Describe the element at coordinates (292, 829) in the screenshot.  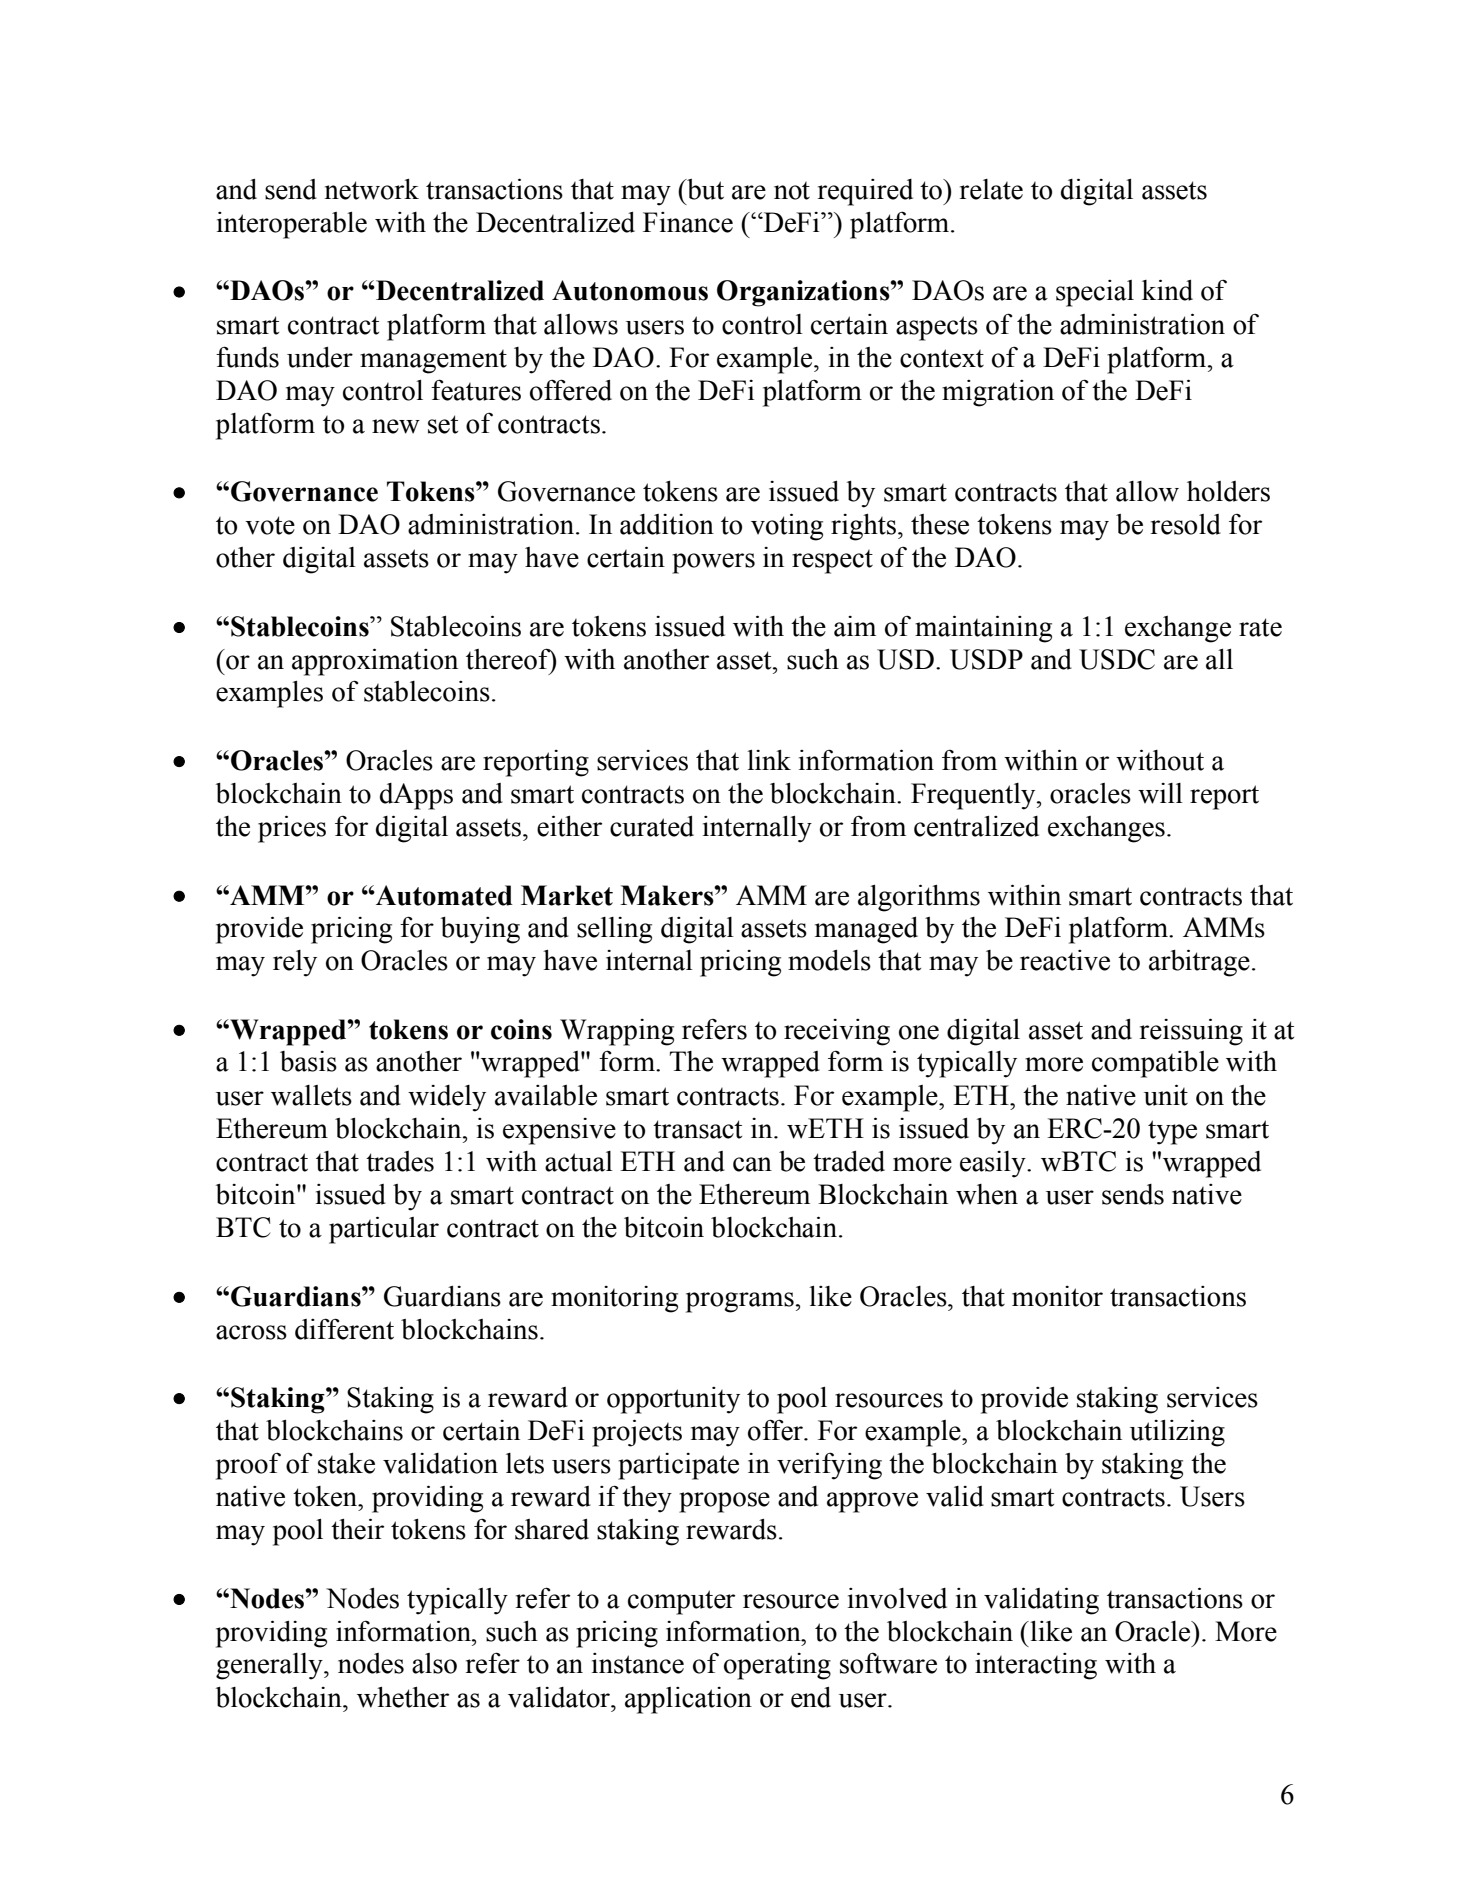
I see `prices` at that location.
